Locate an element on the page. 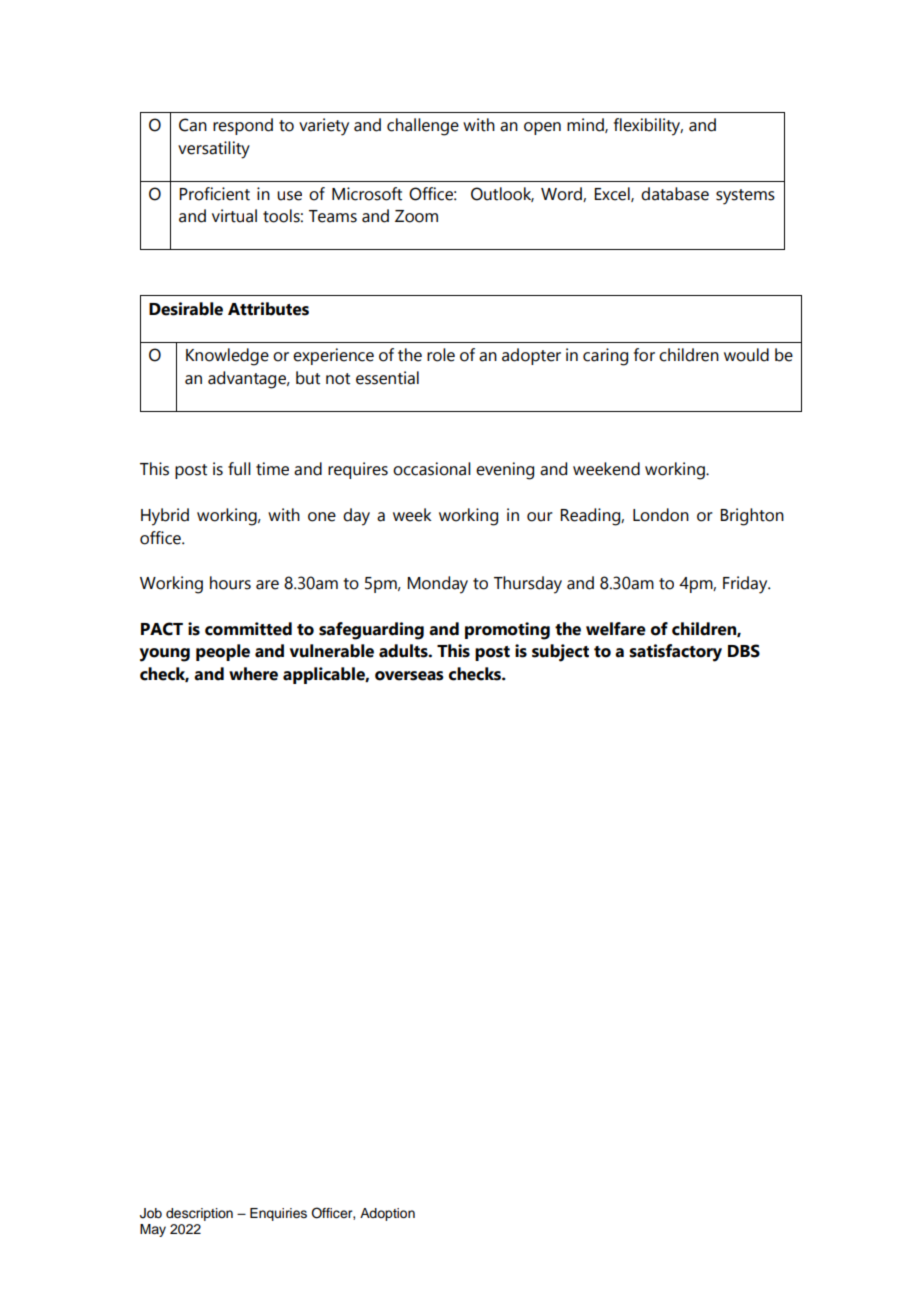 The width and height of the page is (924, 1308). occasional is located at coordinates (432, 469).
